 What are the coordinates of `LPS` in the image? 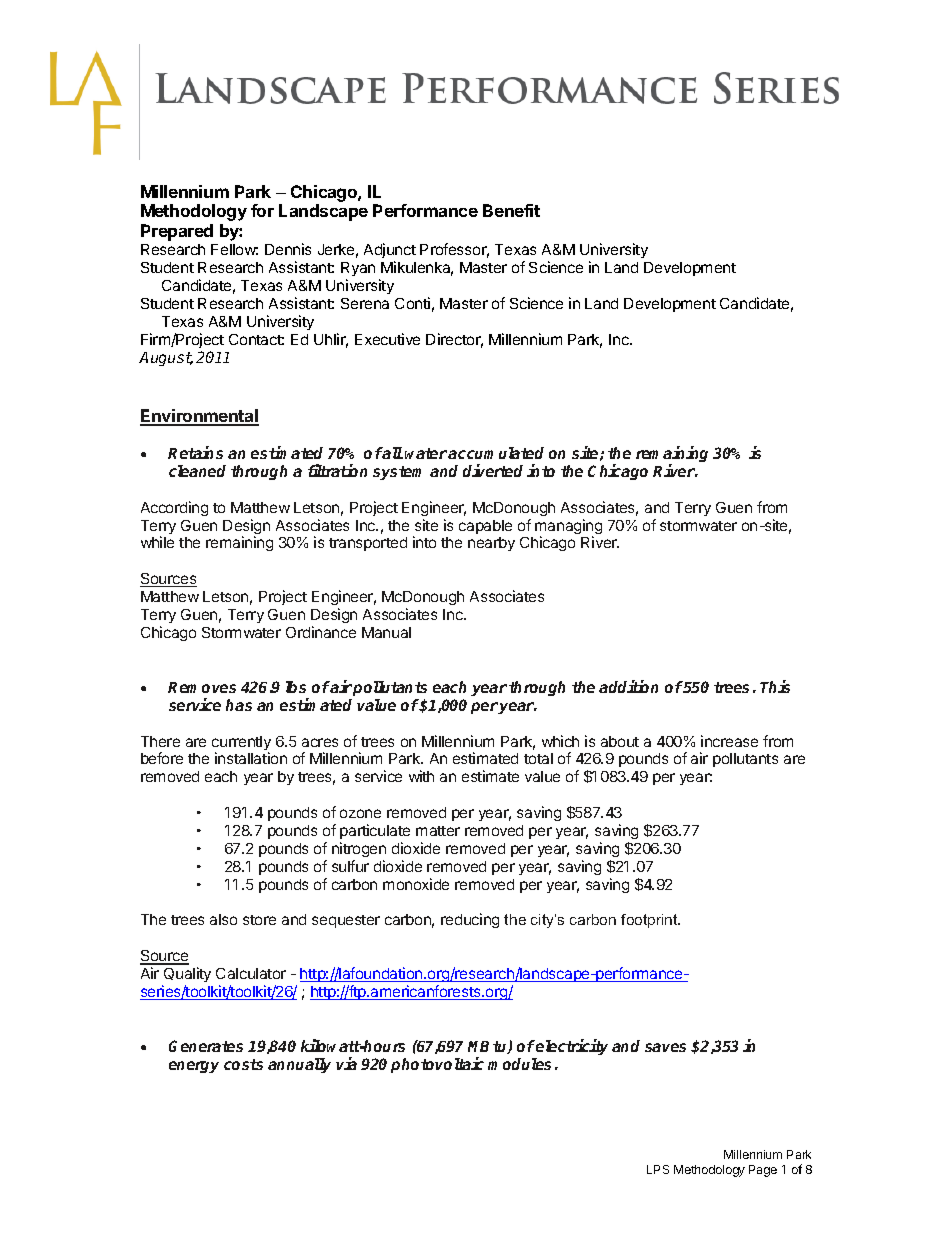 It's located at (658, 1169).
